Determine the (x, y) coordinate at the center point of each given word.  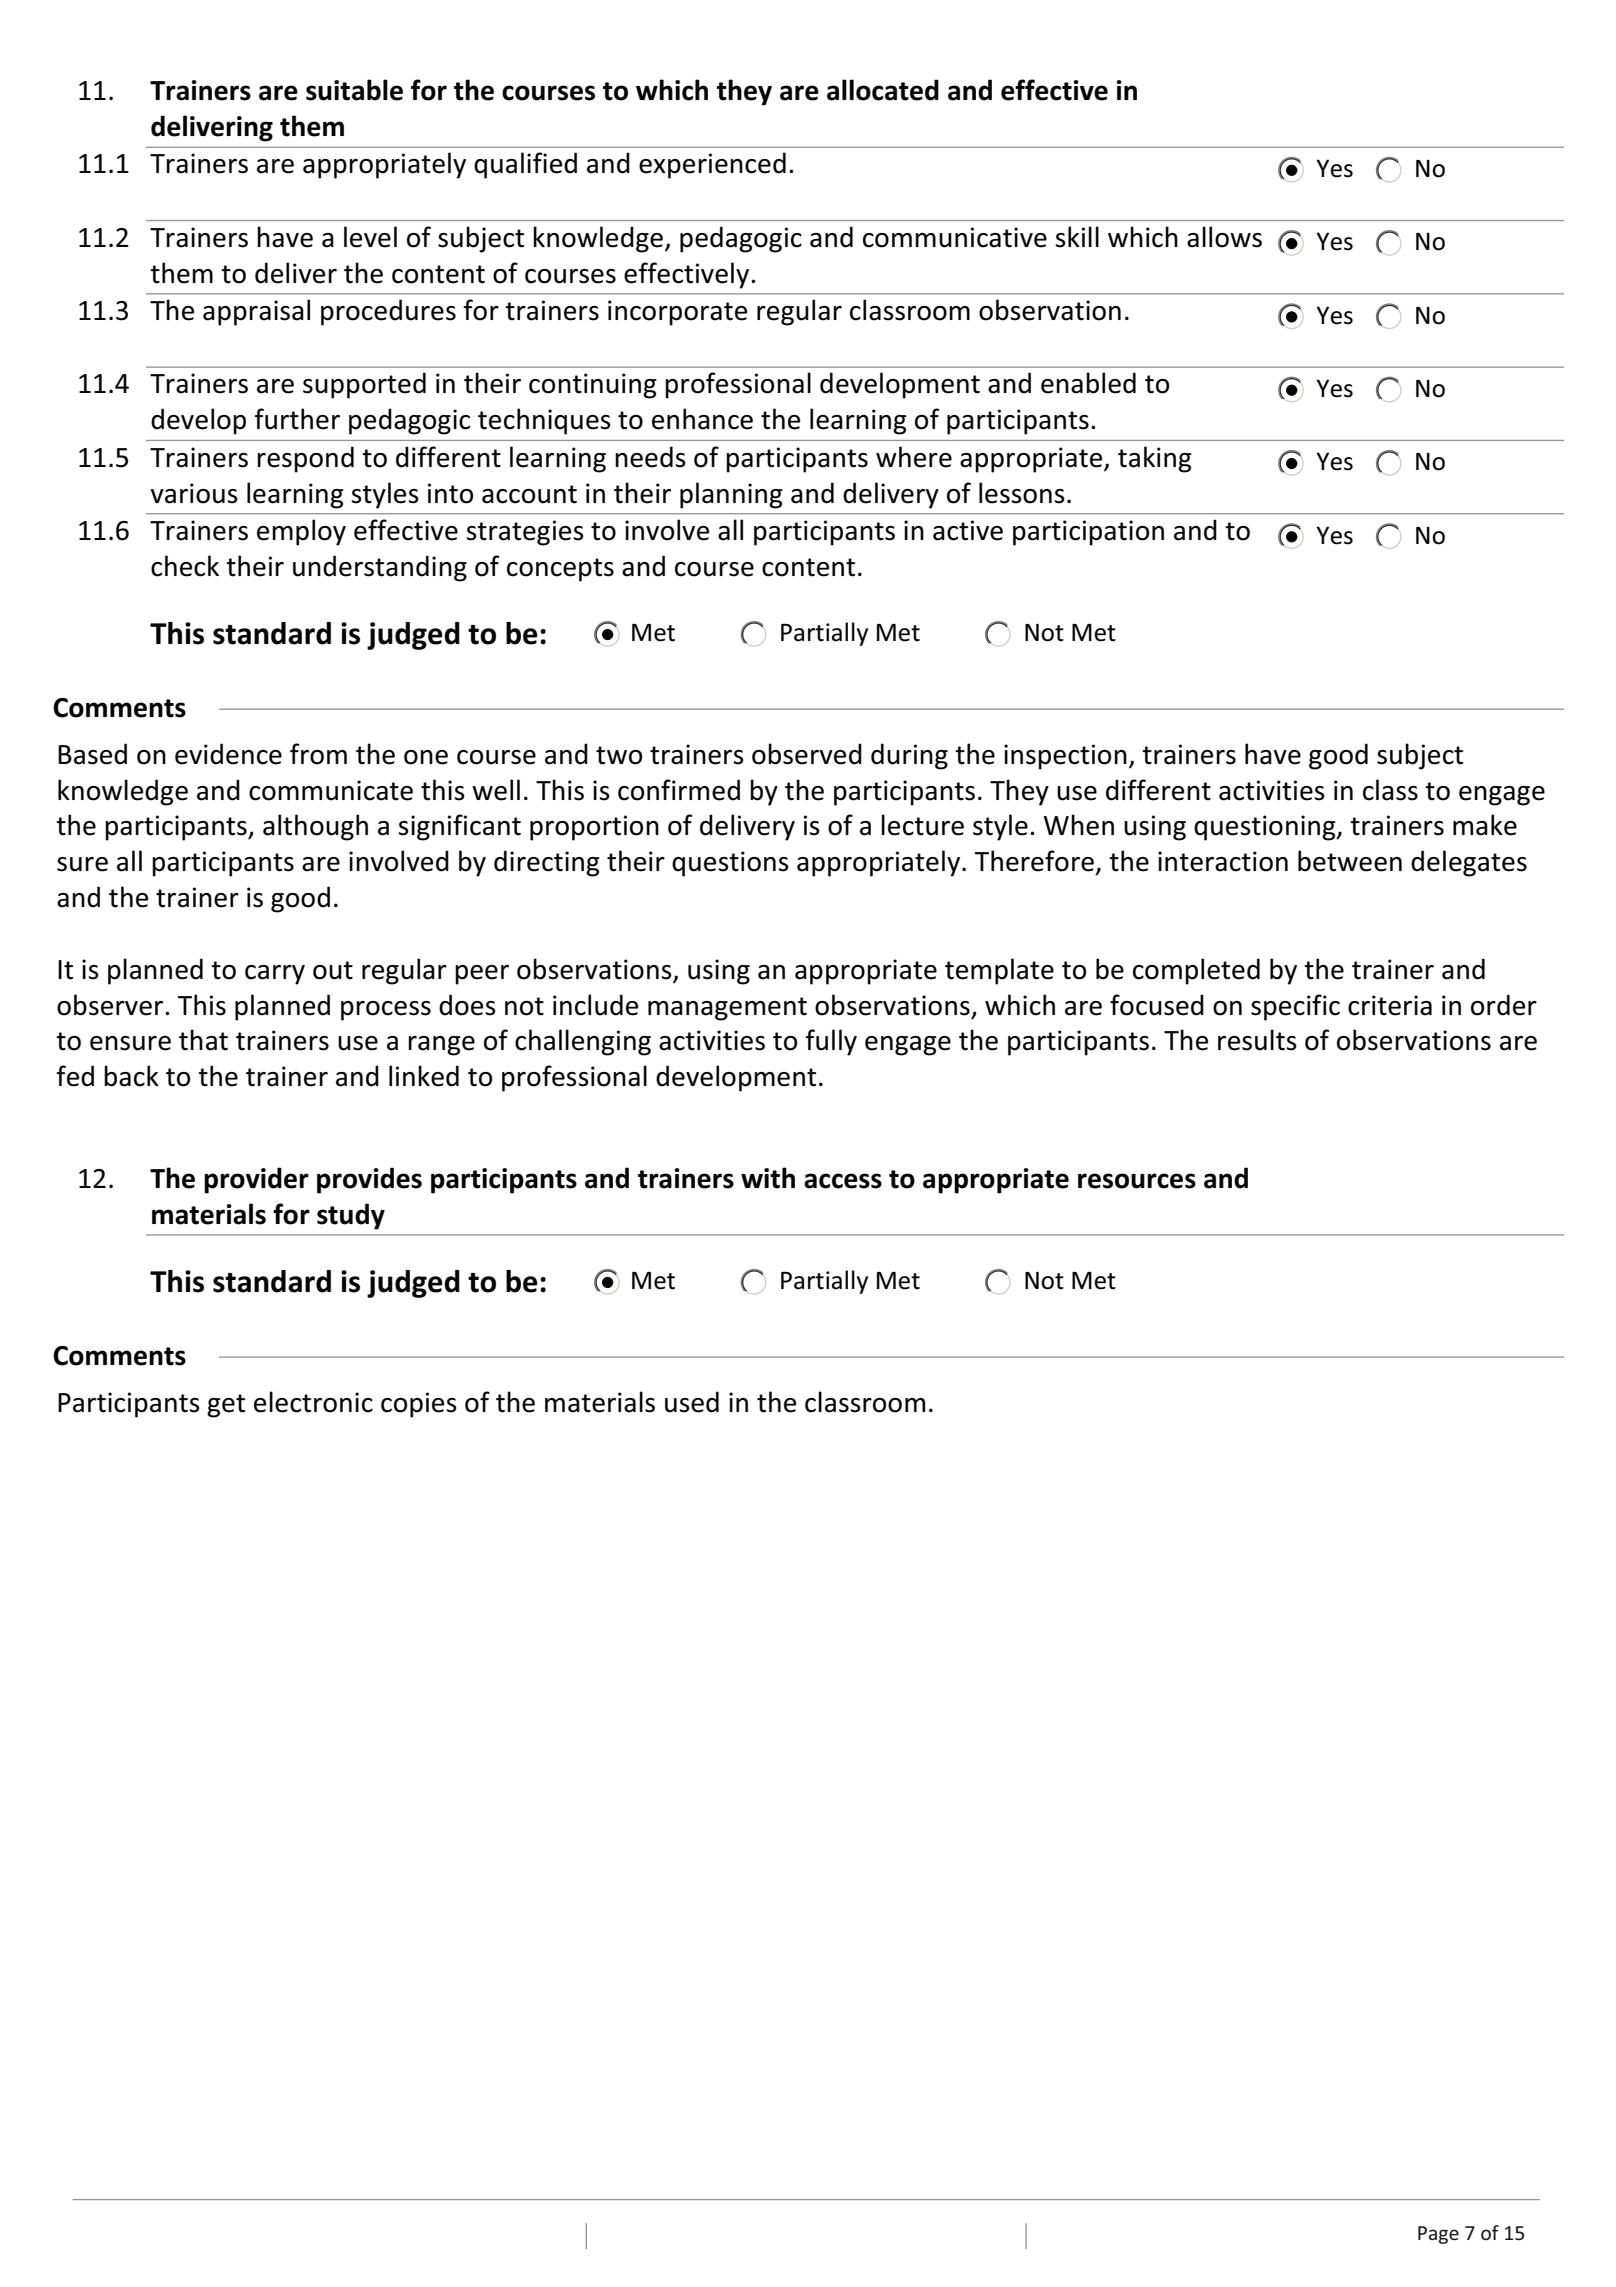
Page (1438, 2235)
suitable (354, 90)
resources (1137, 1181)
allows (1224, 237)
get (226, 1406)
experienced (712, 165)
